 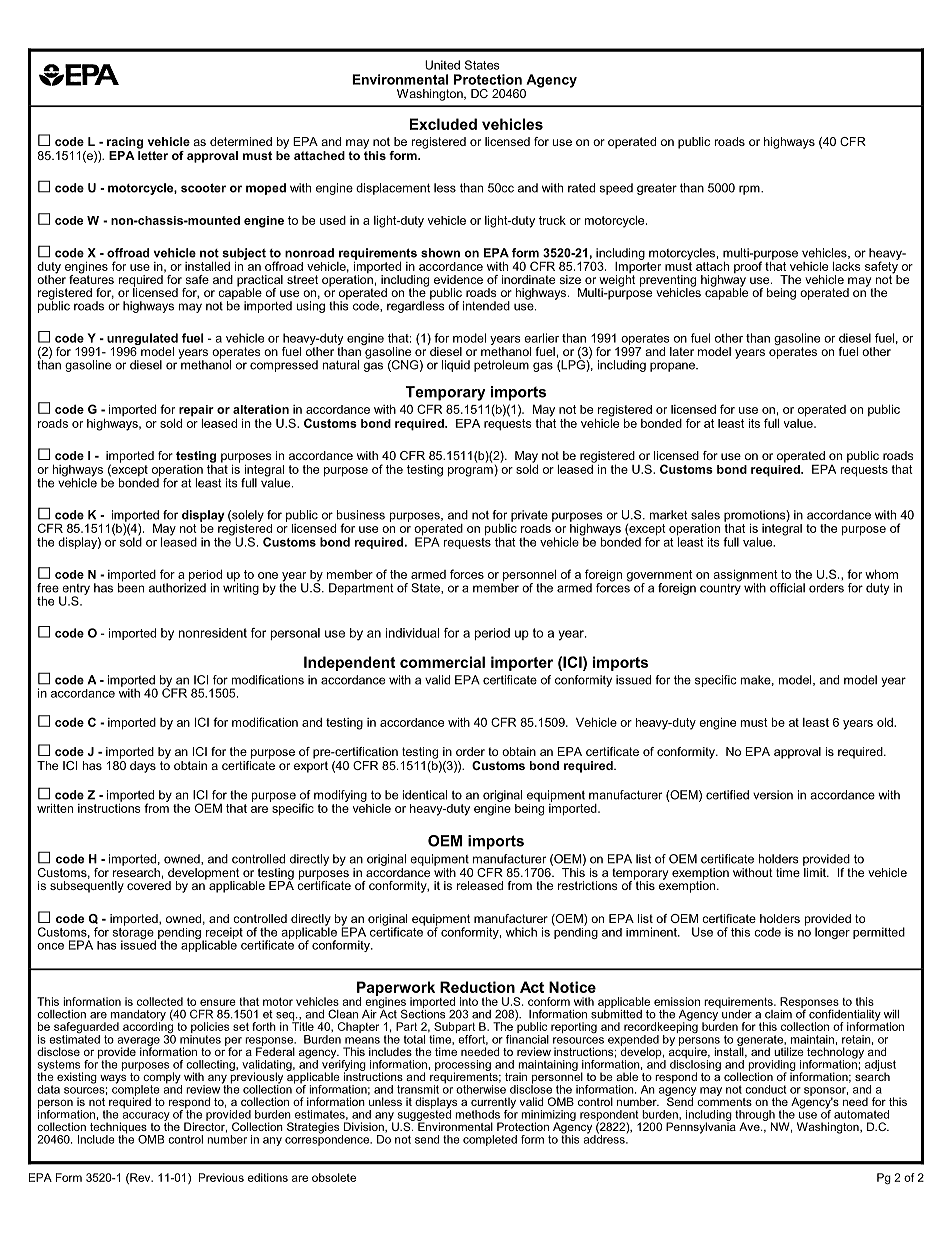 I want to click on which, so click(x=521, y=932).
